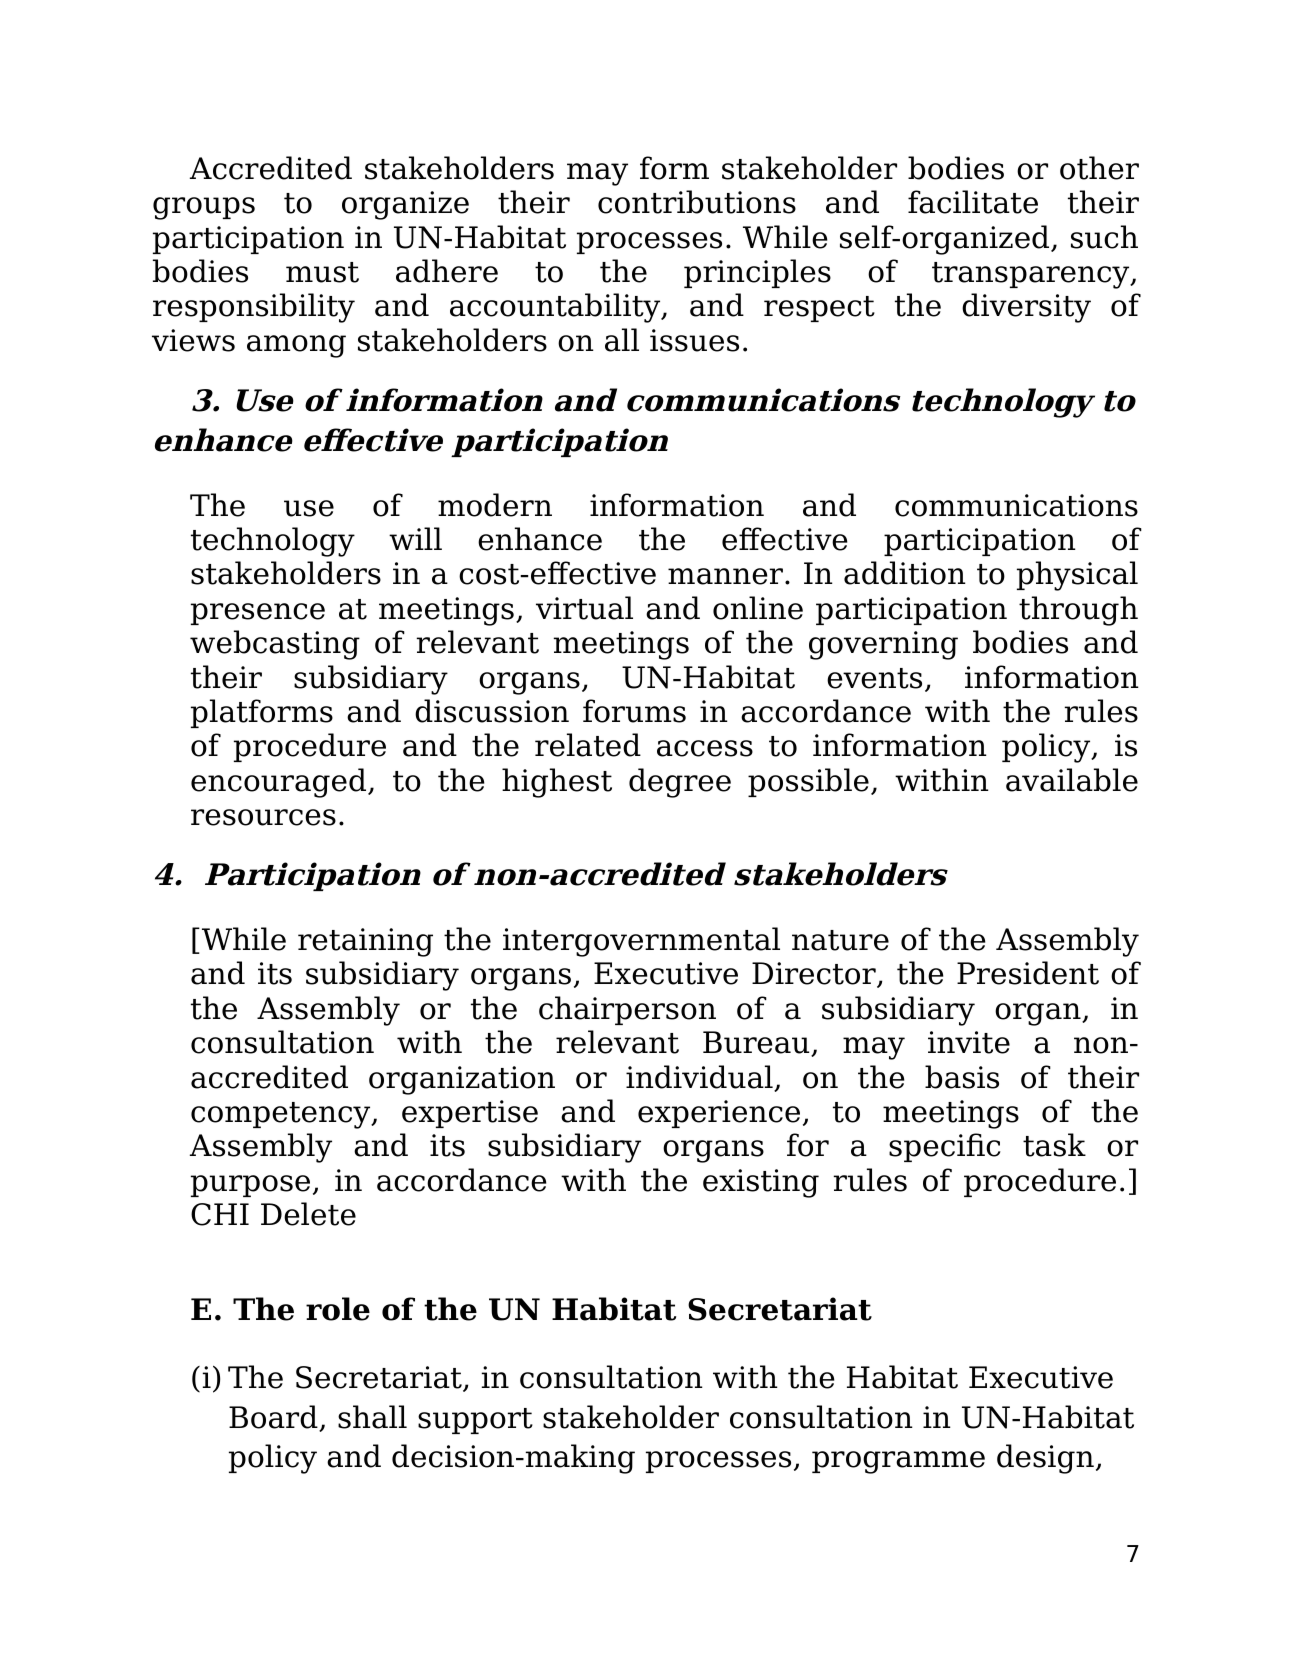  What do you see at coordinates (697, 202) in the screenshot?
I see `contributions` at bounding box center [697, 202].
